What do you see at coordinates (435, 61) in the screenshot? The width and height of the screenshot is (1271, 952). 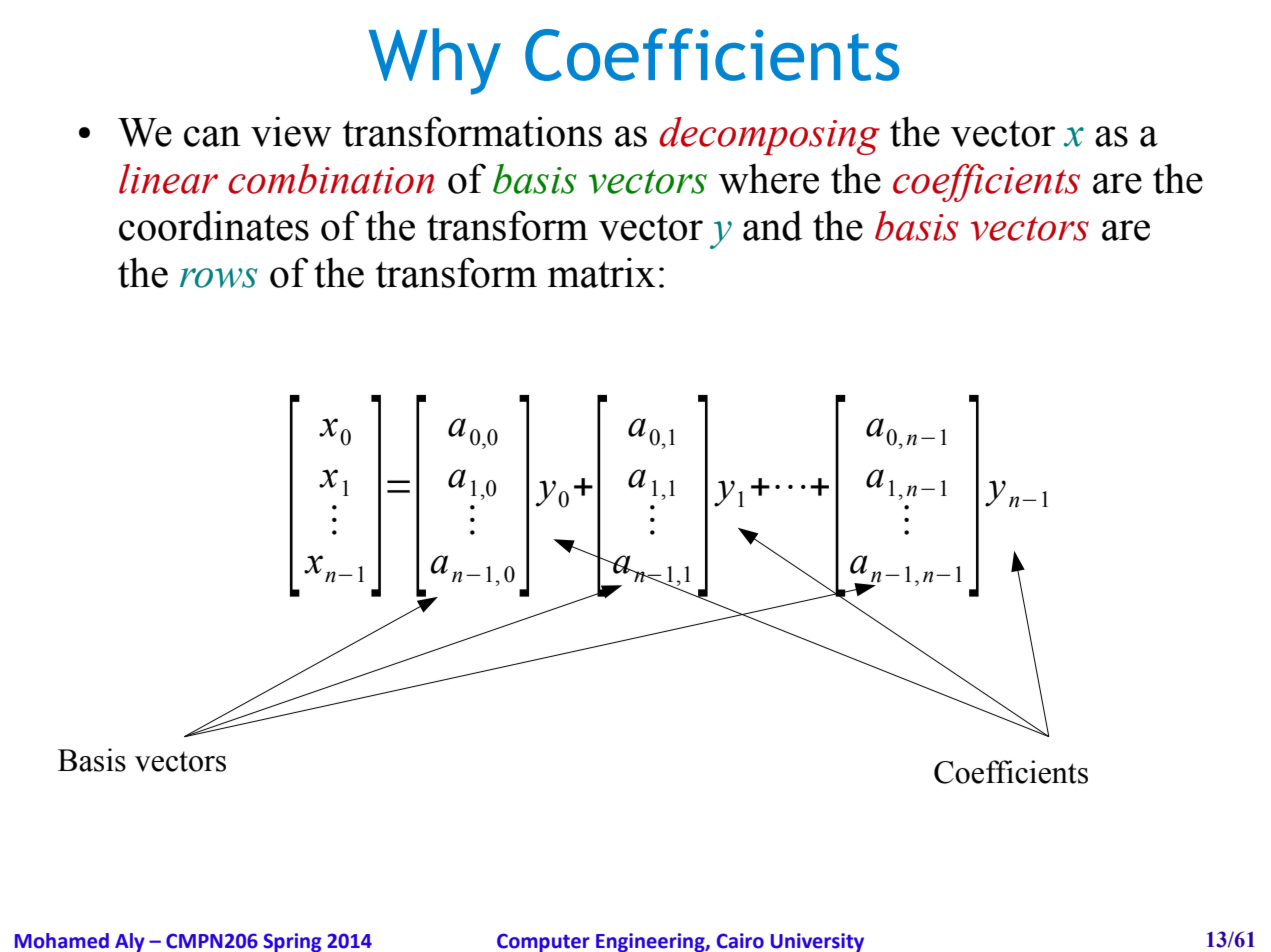 I see `Why` at bounding box center [435, 61].
